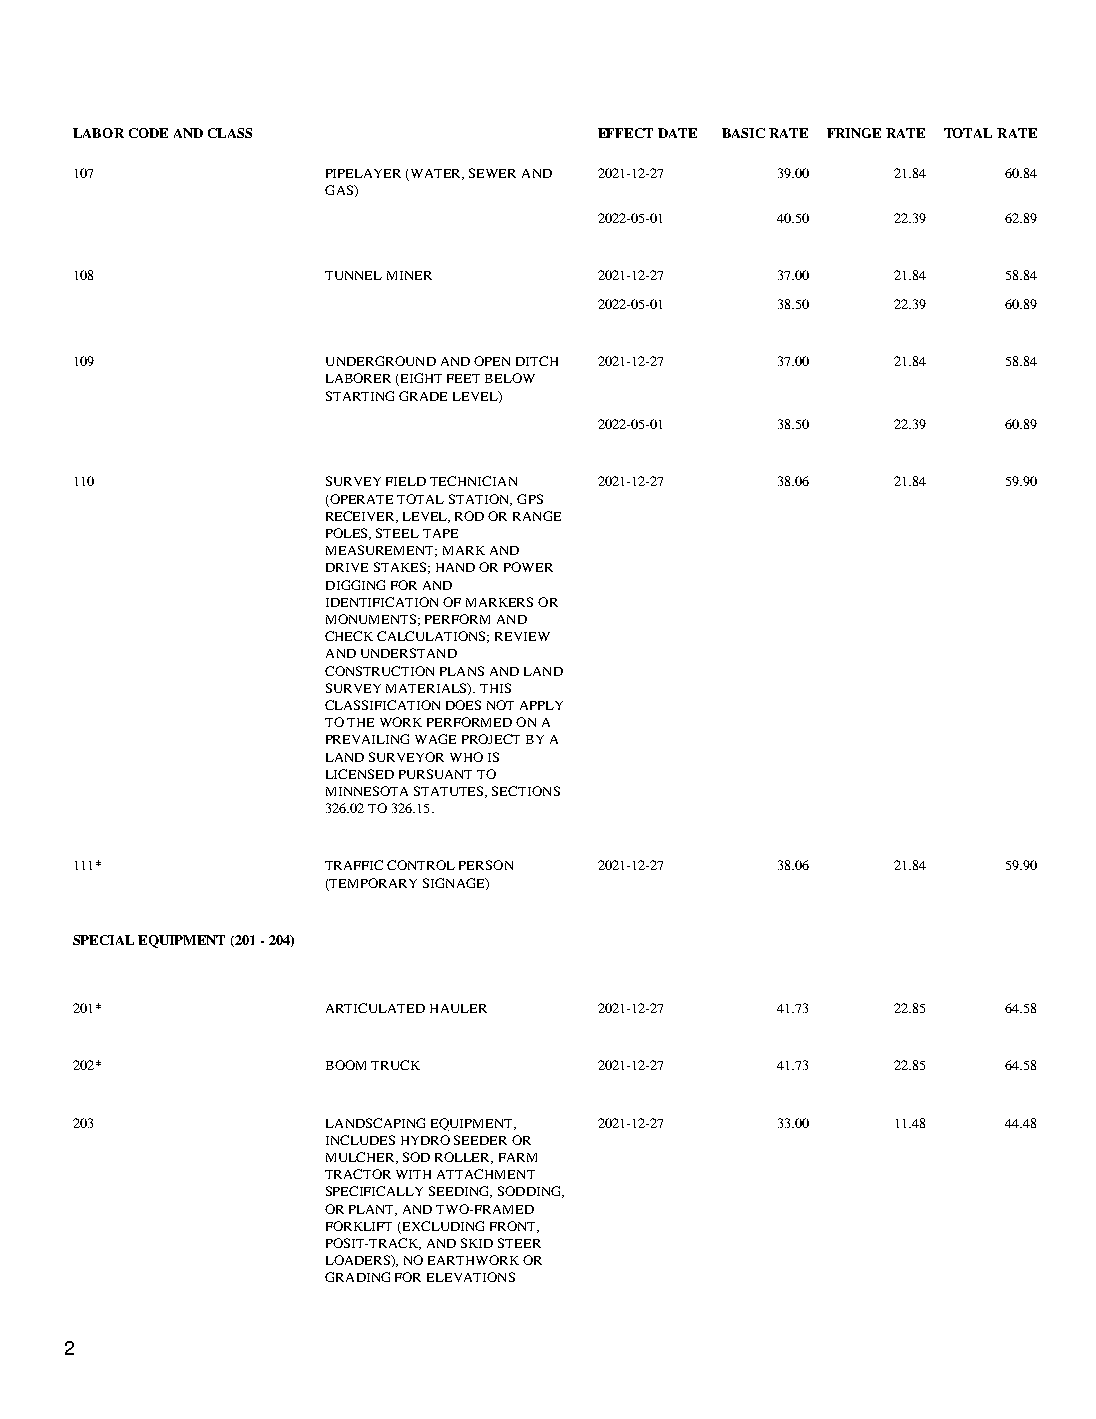 Image resolution: width=1096 pixels, height=1419 pixels. I want to click on RANGE, so click(537, 516).
